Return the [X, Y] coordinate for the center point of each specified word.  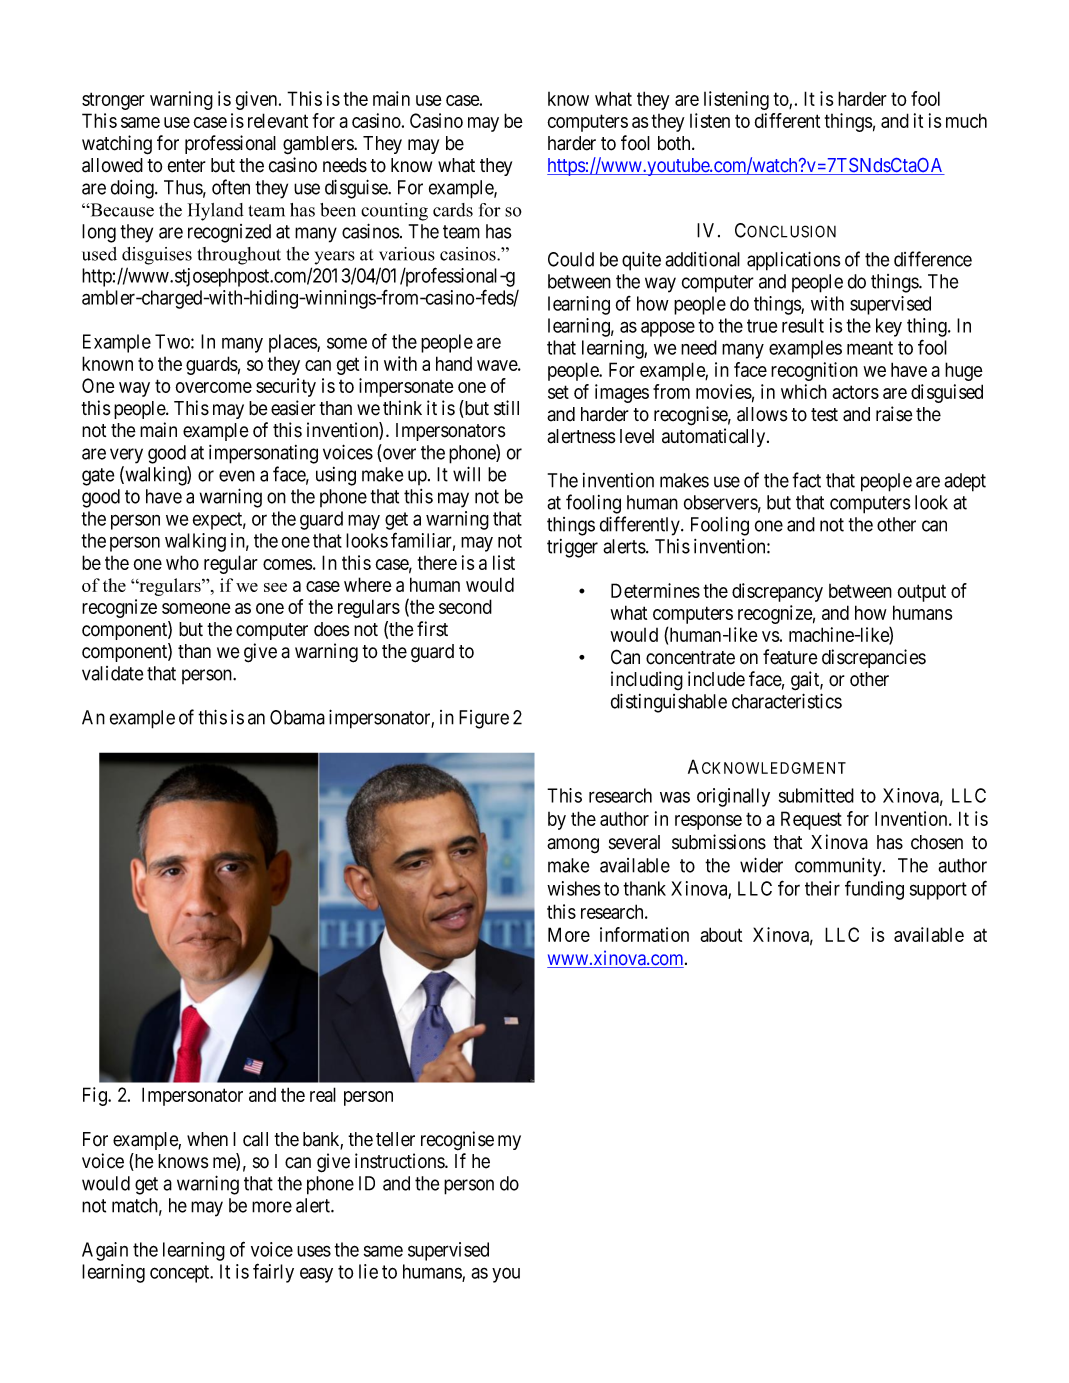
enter [187, 166]
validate [112, 673]
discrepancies [874, 658]
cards [453, 210]
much [966, 120]
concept [181, 1274]
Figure [484, 719]
